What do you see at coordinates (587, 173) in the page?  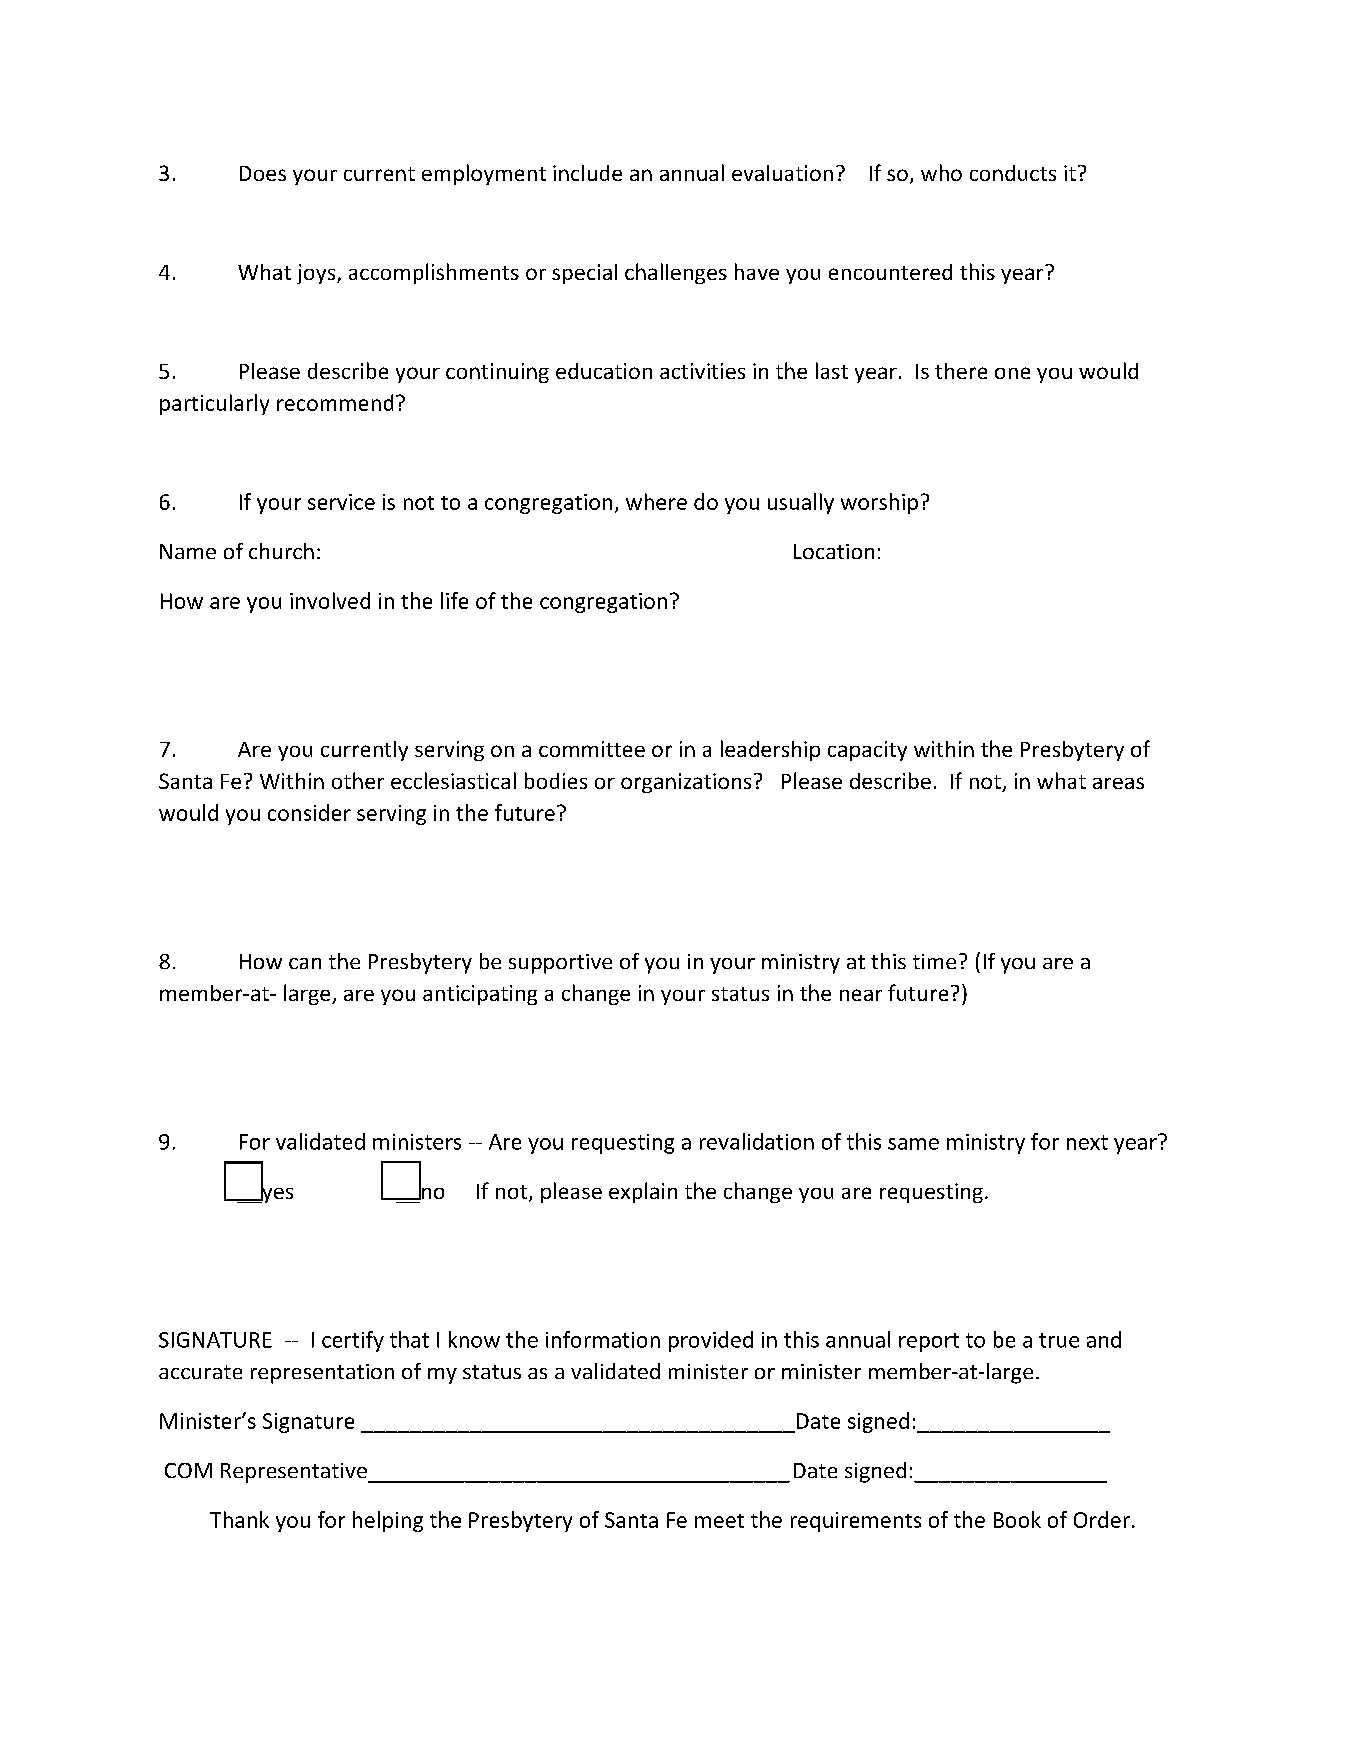 I see `include` at bounding box center [587, 173].
